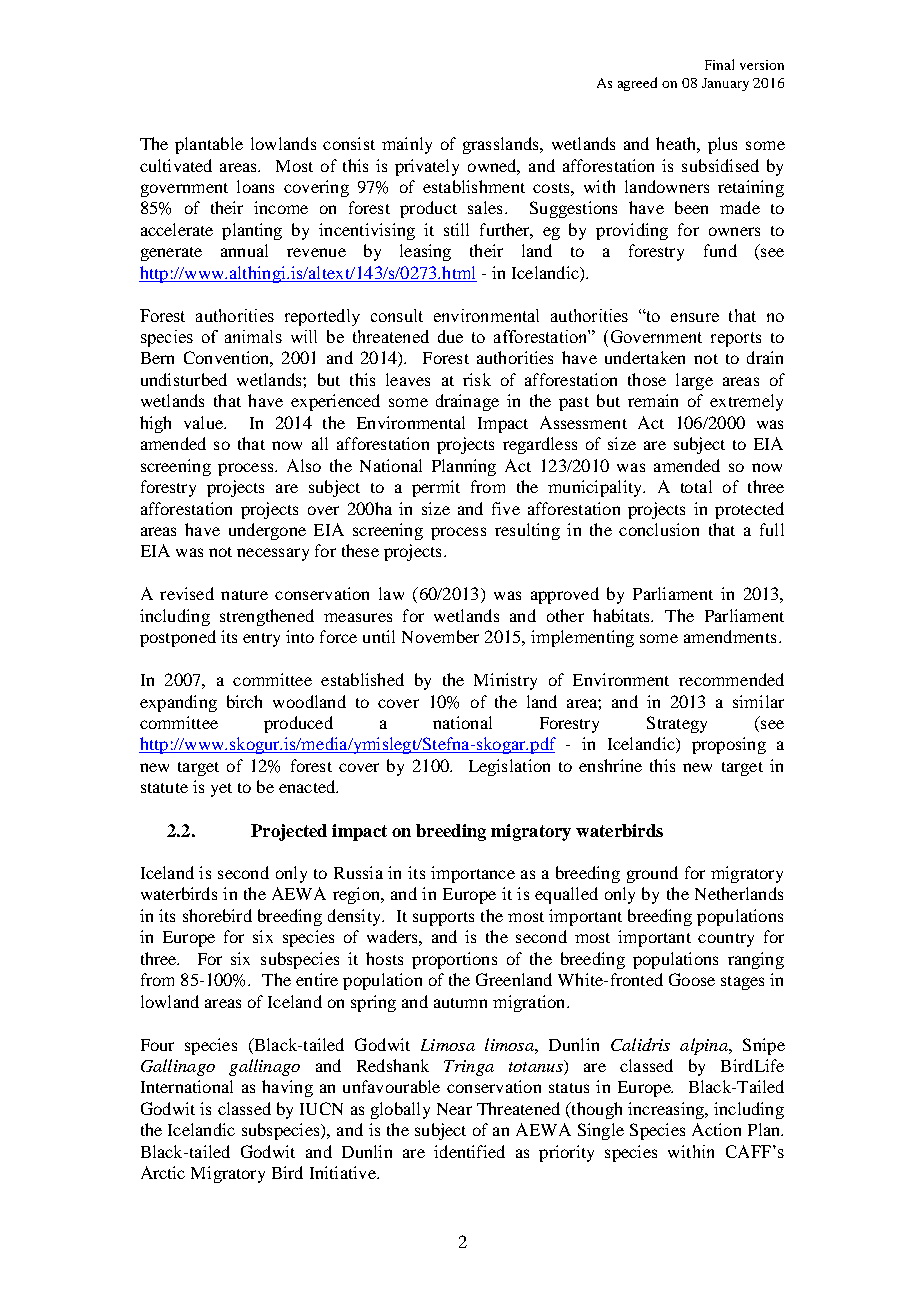 This screenshot has width=924, height=1308. I want to click on permit, so click(436, 488).
